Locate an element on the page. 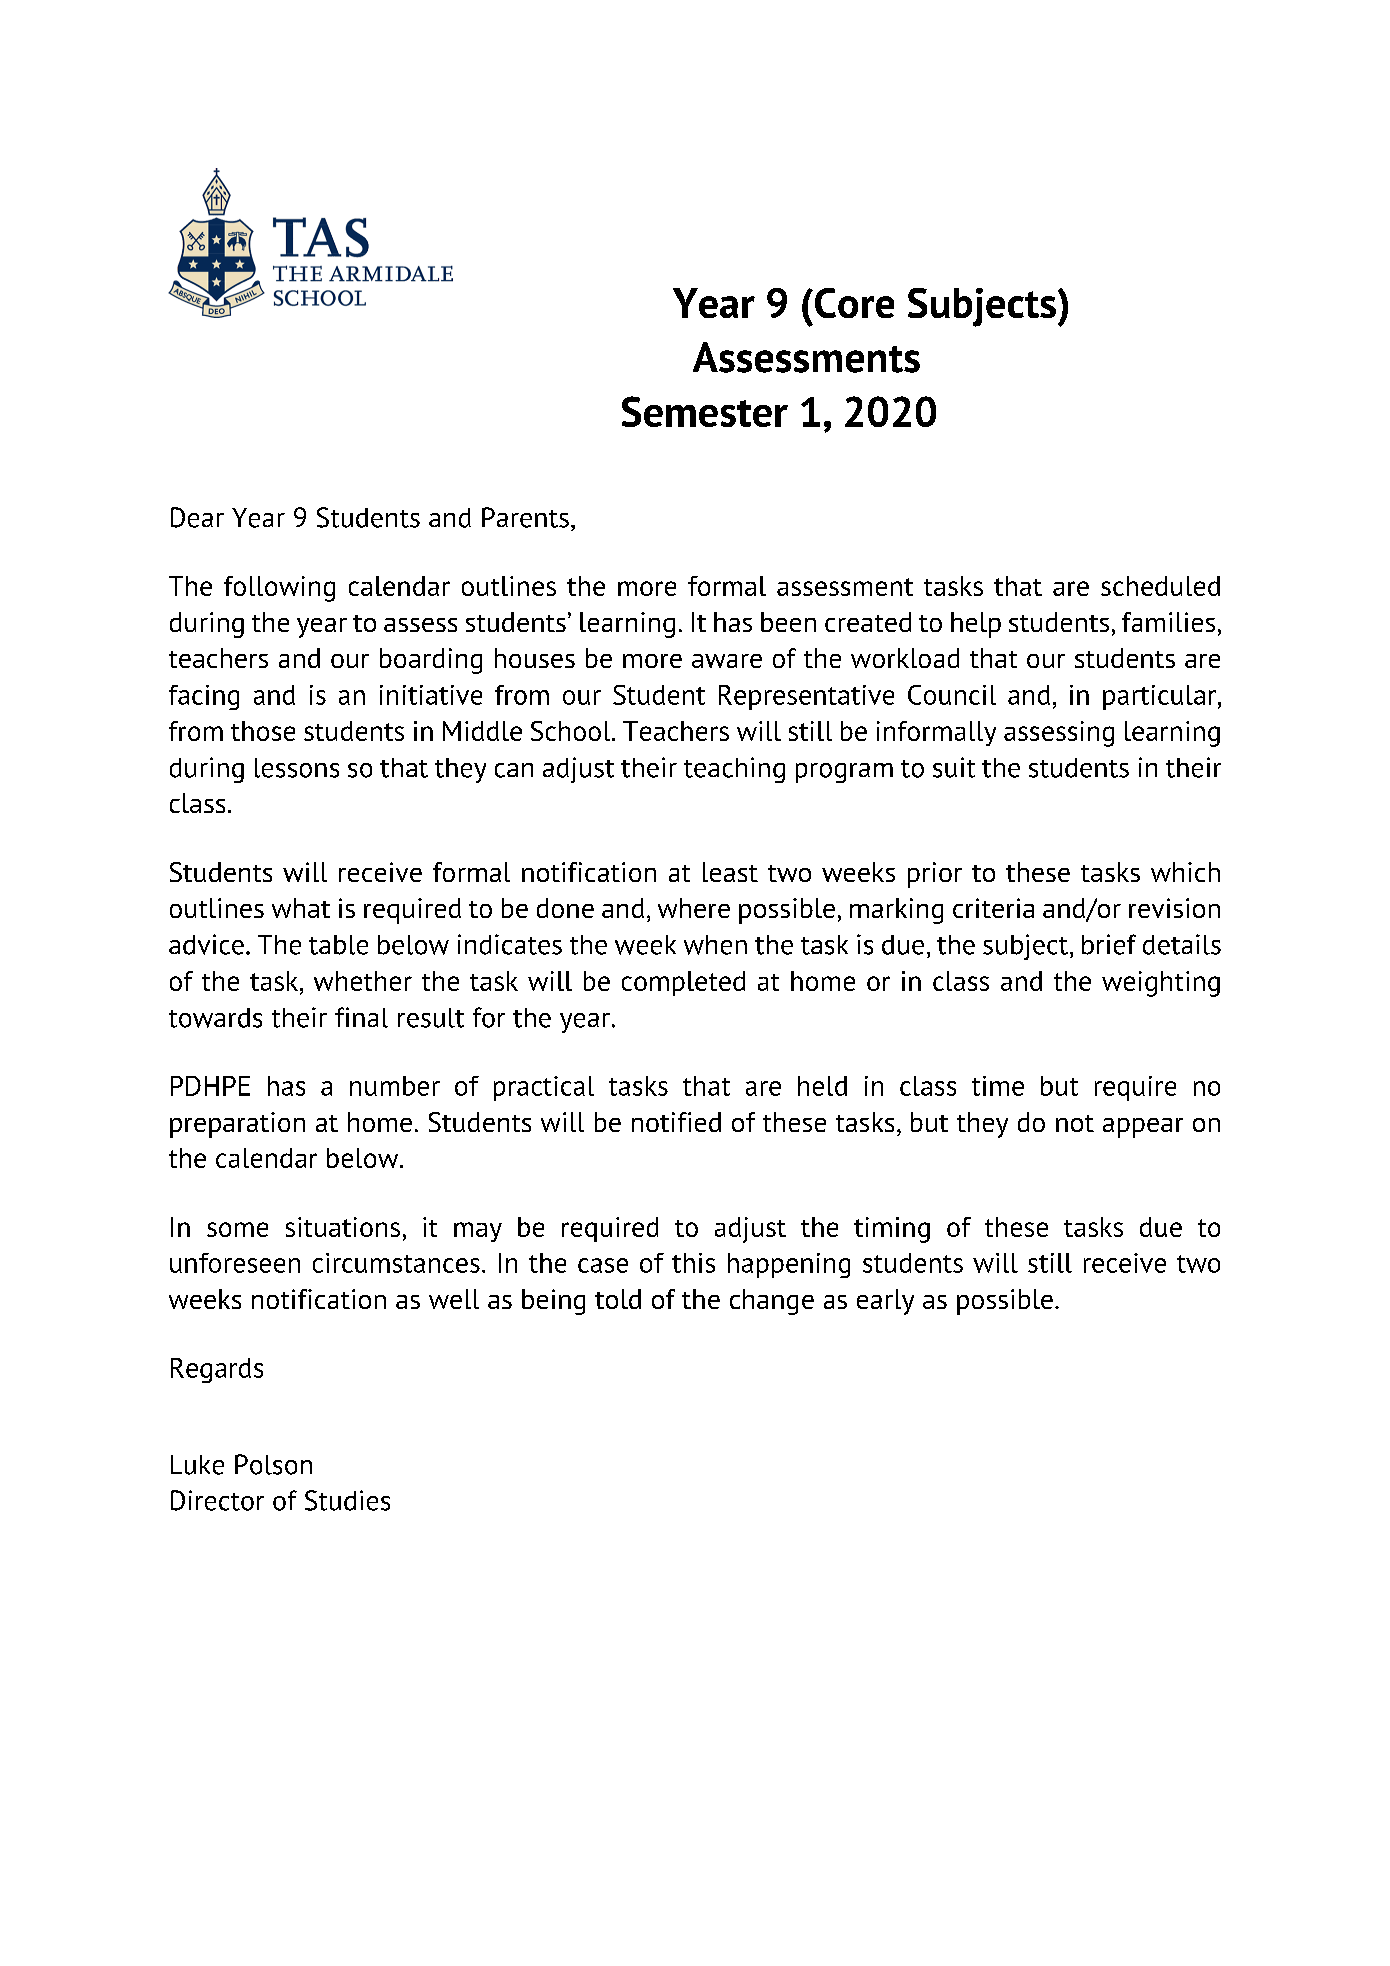 Image resolution: width=1390 pixels, height=1966 pixels. aware is located at coordinates (727, 661).
